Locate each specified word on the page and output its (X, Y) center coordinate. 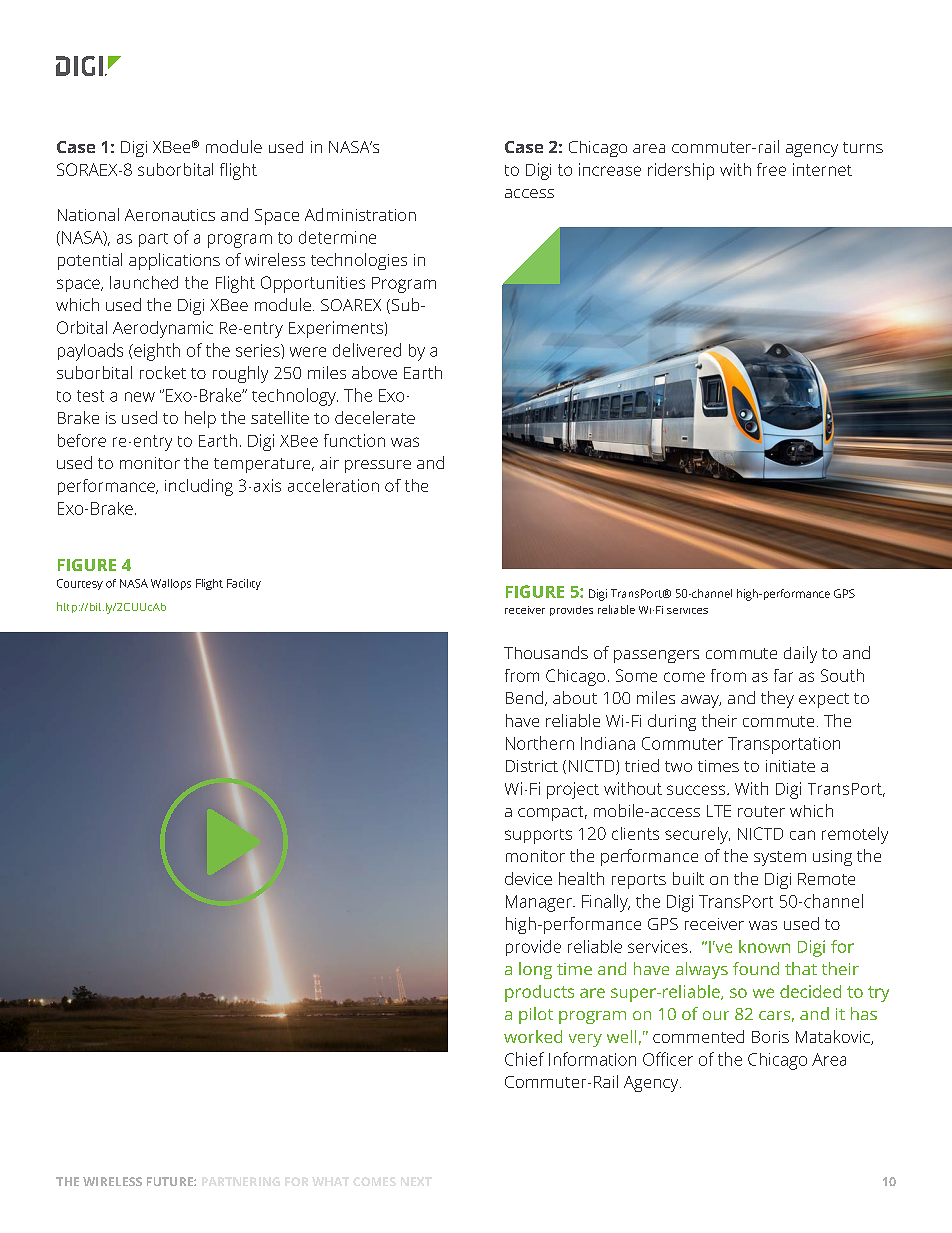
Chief (524, 1059)
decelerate (375, 417)
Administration (360, 214)
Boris (770, 1037)
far (783, 675)
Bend (524, 697)
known (764, 946)
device (528, 878)
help (200, 419)
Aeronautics (170, 215)
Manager (540, 903)
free (771, 169)
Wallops (171, 584)
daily (800, 654)
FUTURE (171, 1181)
